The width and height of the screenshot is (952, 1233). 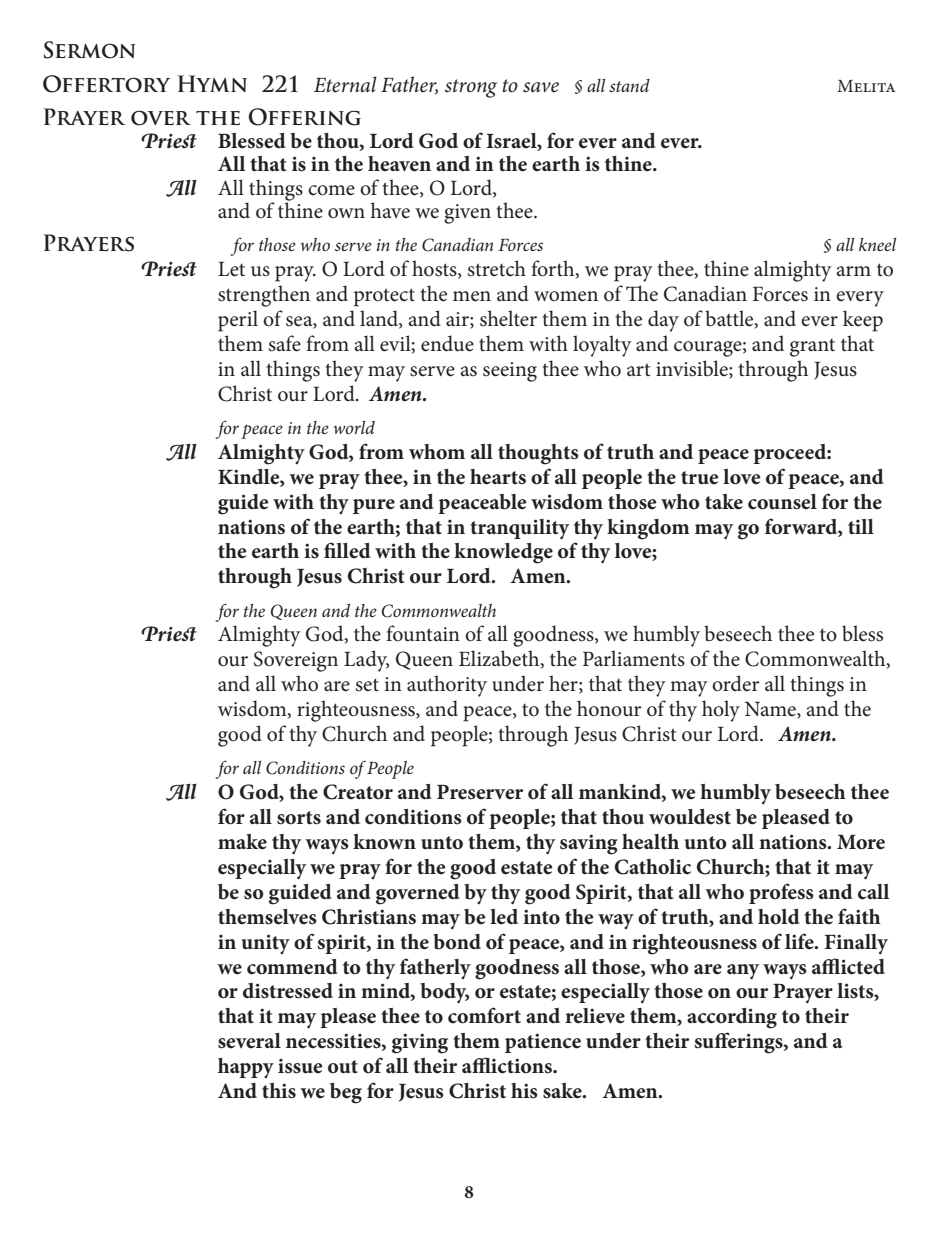 I want to click on knowledge, so click(x=503, y=553).
